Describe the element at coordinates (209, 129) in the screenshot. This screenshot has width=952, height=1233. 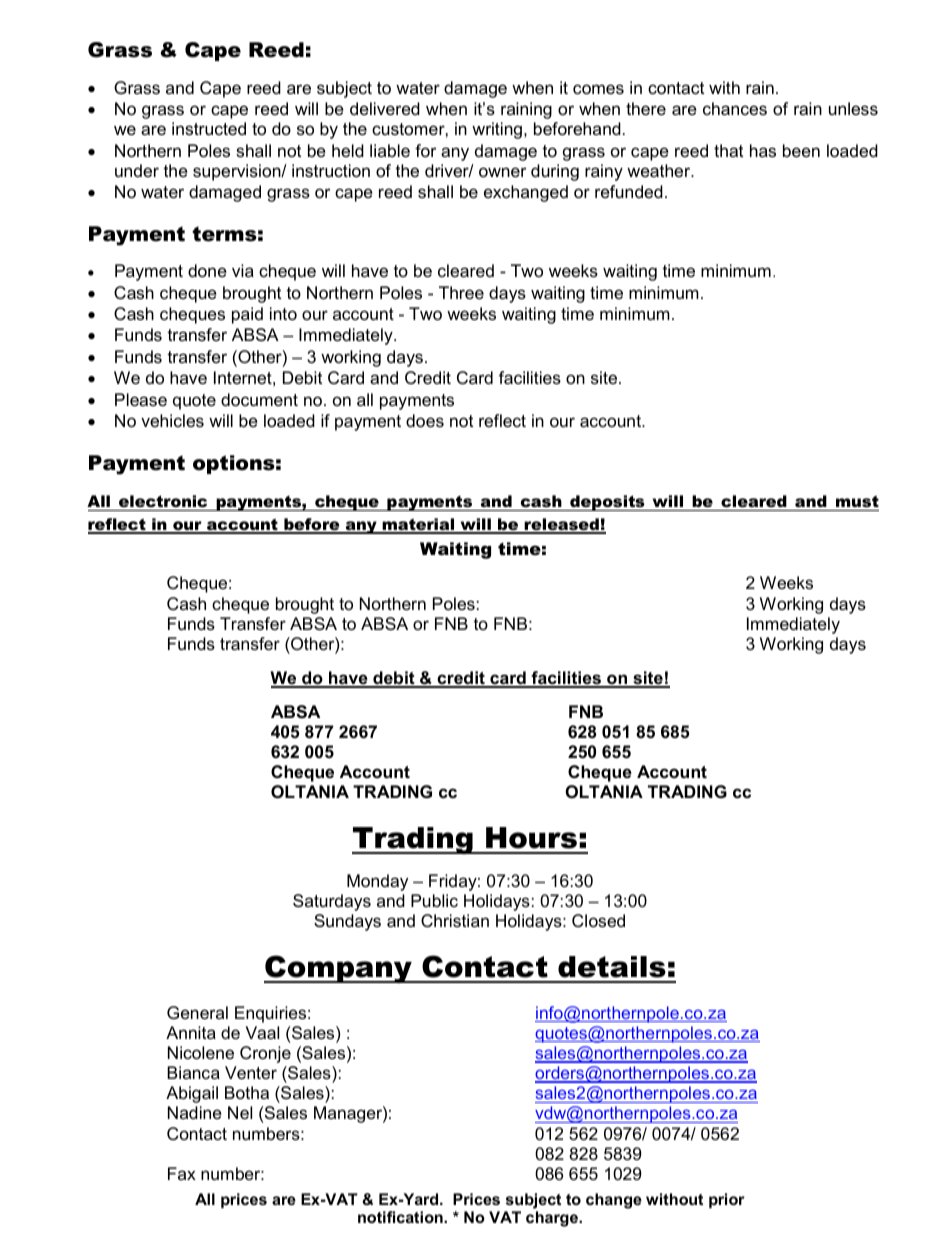
I see `instructed` at that location.
